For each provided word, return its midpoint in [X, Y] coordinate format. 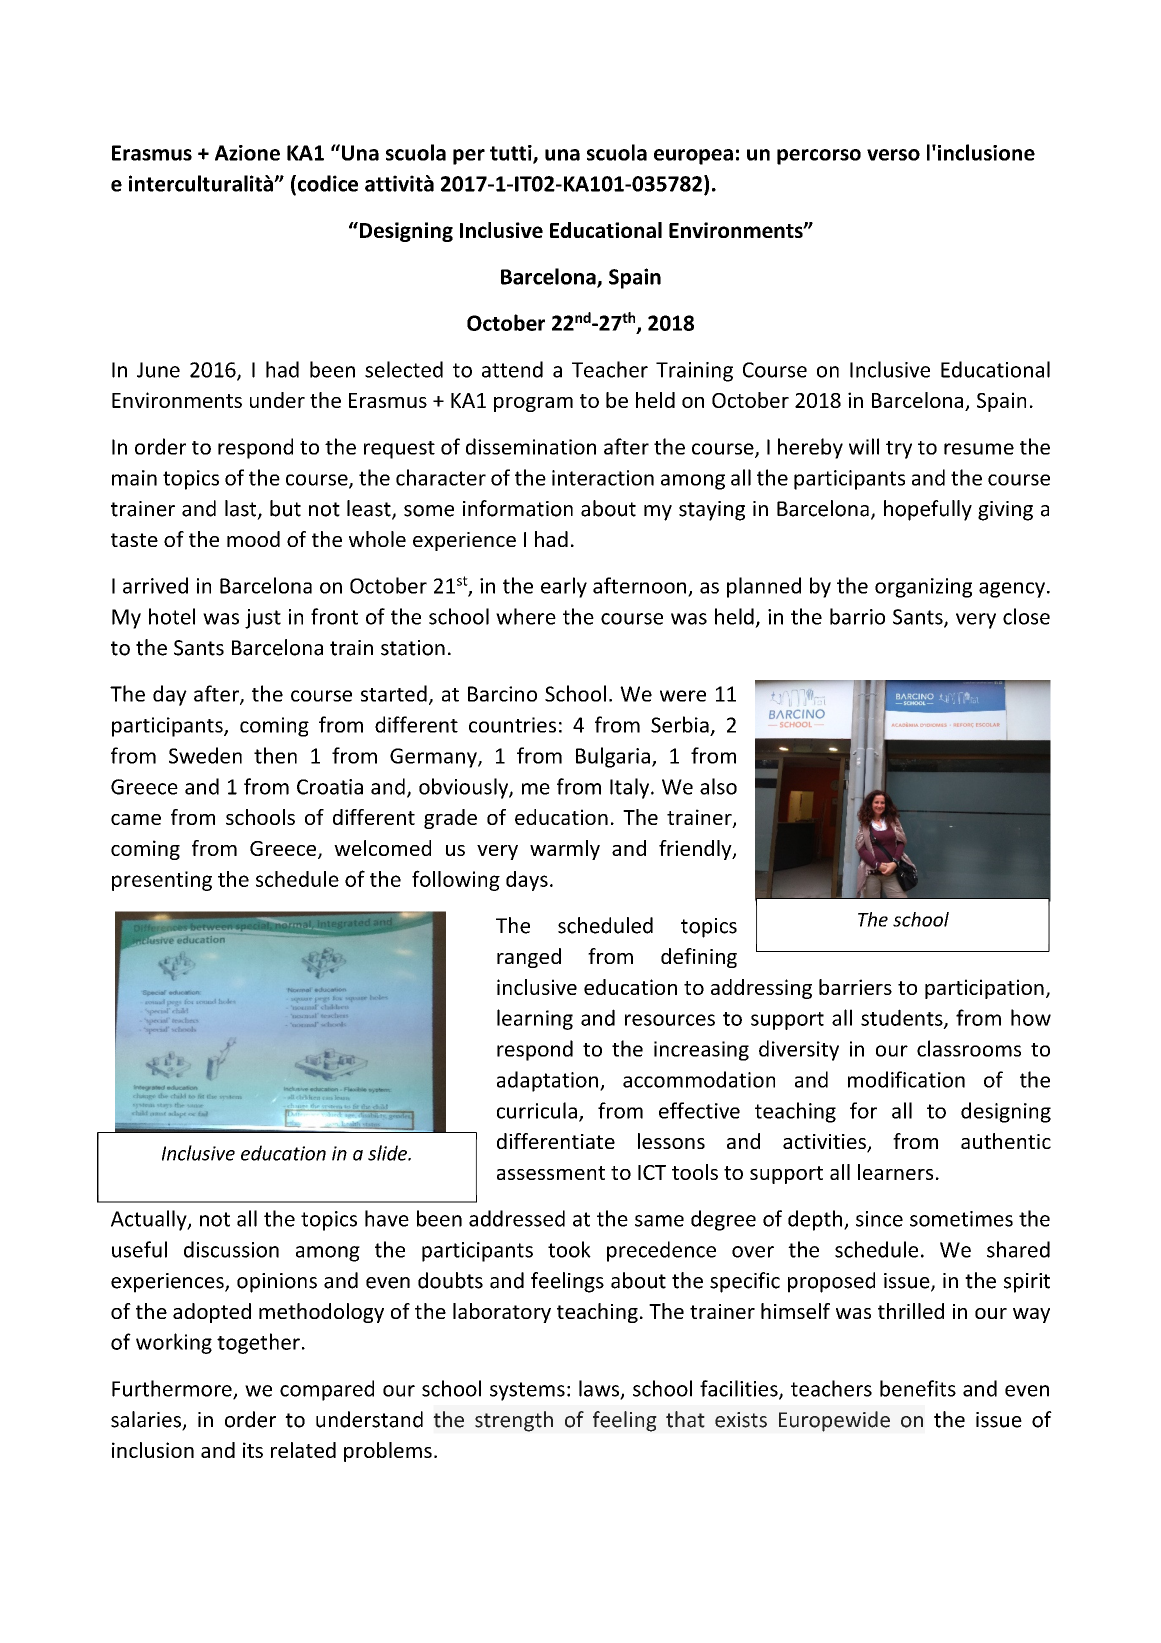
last [242, 509]
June [158, 370]
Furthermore [173, 1389]
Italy [631, 788]
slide [388, 1153]
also [718, 786]
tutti [512, 154]
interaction [603, 478]
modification [906, 1079]
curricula [537, 1110]
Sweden [205, 755]
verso [893, 155]
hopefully [928, 510]
